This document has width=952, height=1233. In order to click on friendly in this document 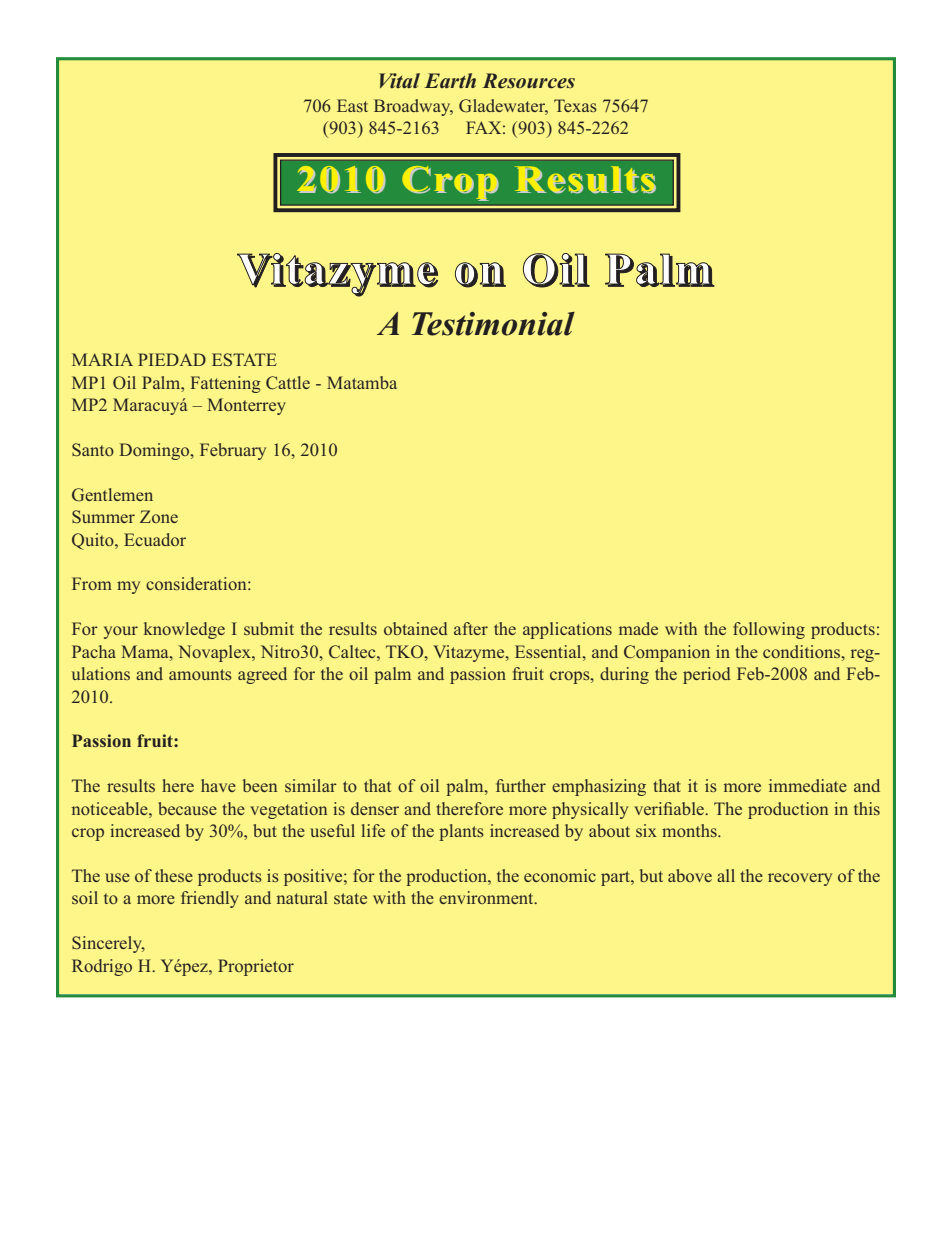, I will do `click(210, 899)`.
